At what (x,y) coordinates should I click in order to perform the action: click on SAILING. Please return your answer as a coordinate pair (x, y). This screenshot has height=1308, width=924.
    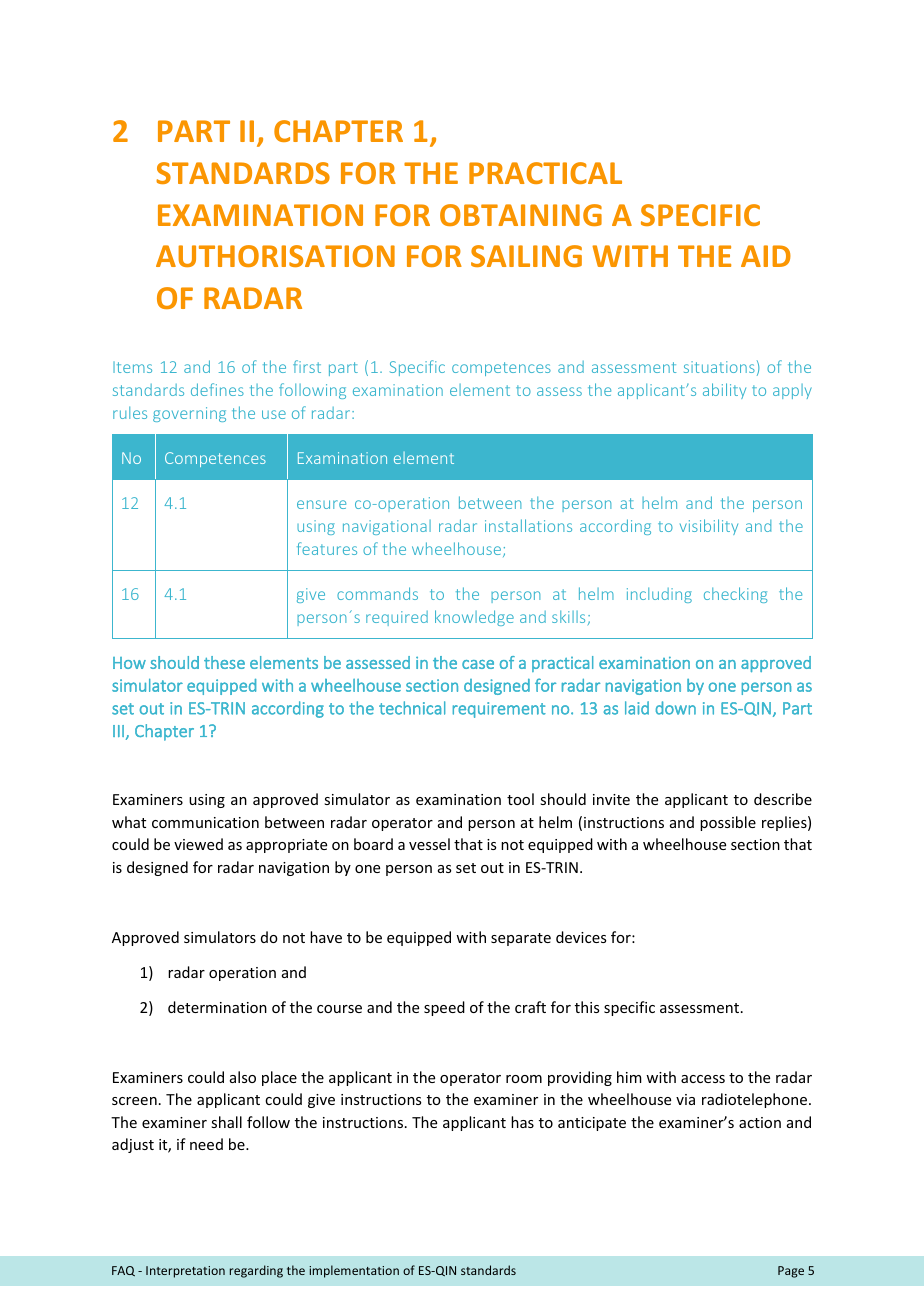
    Looking at the image, I should click on (526, 256).
